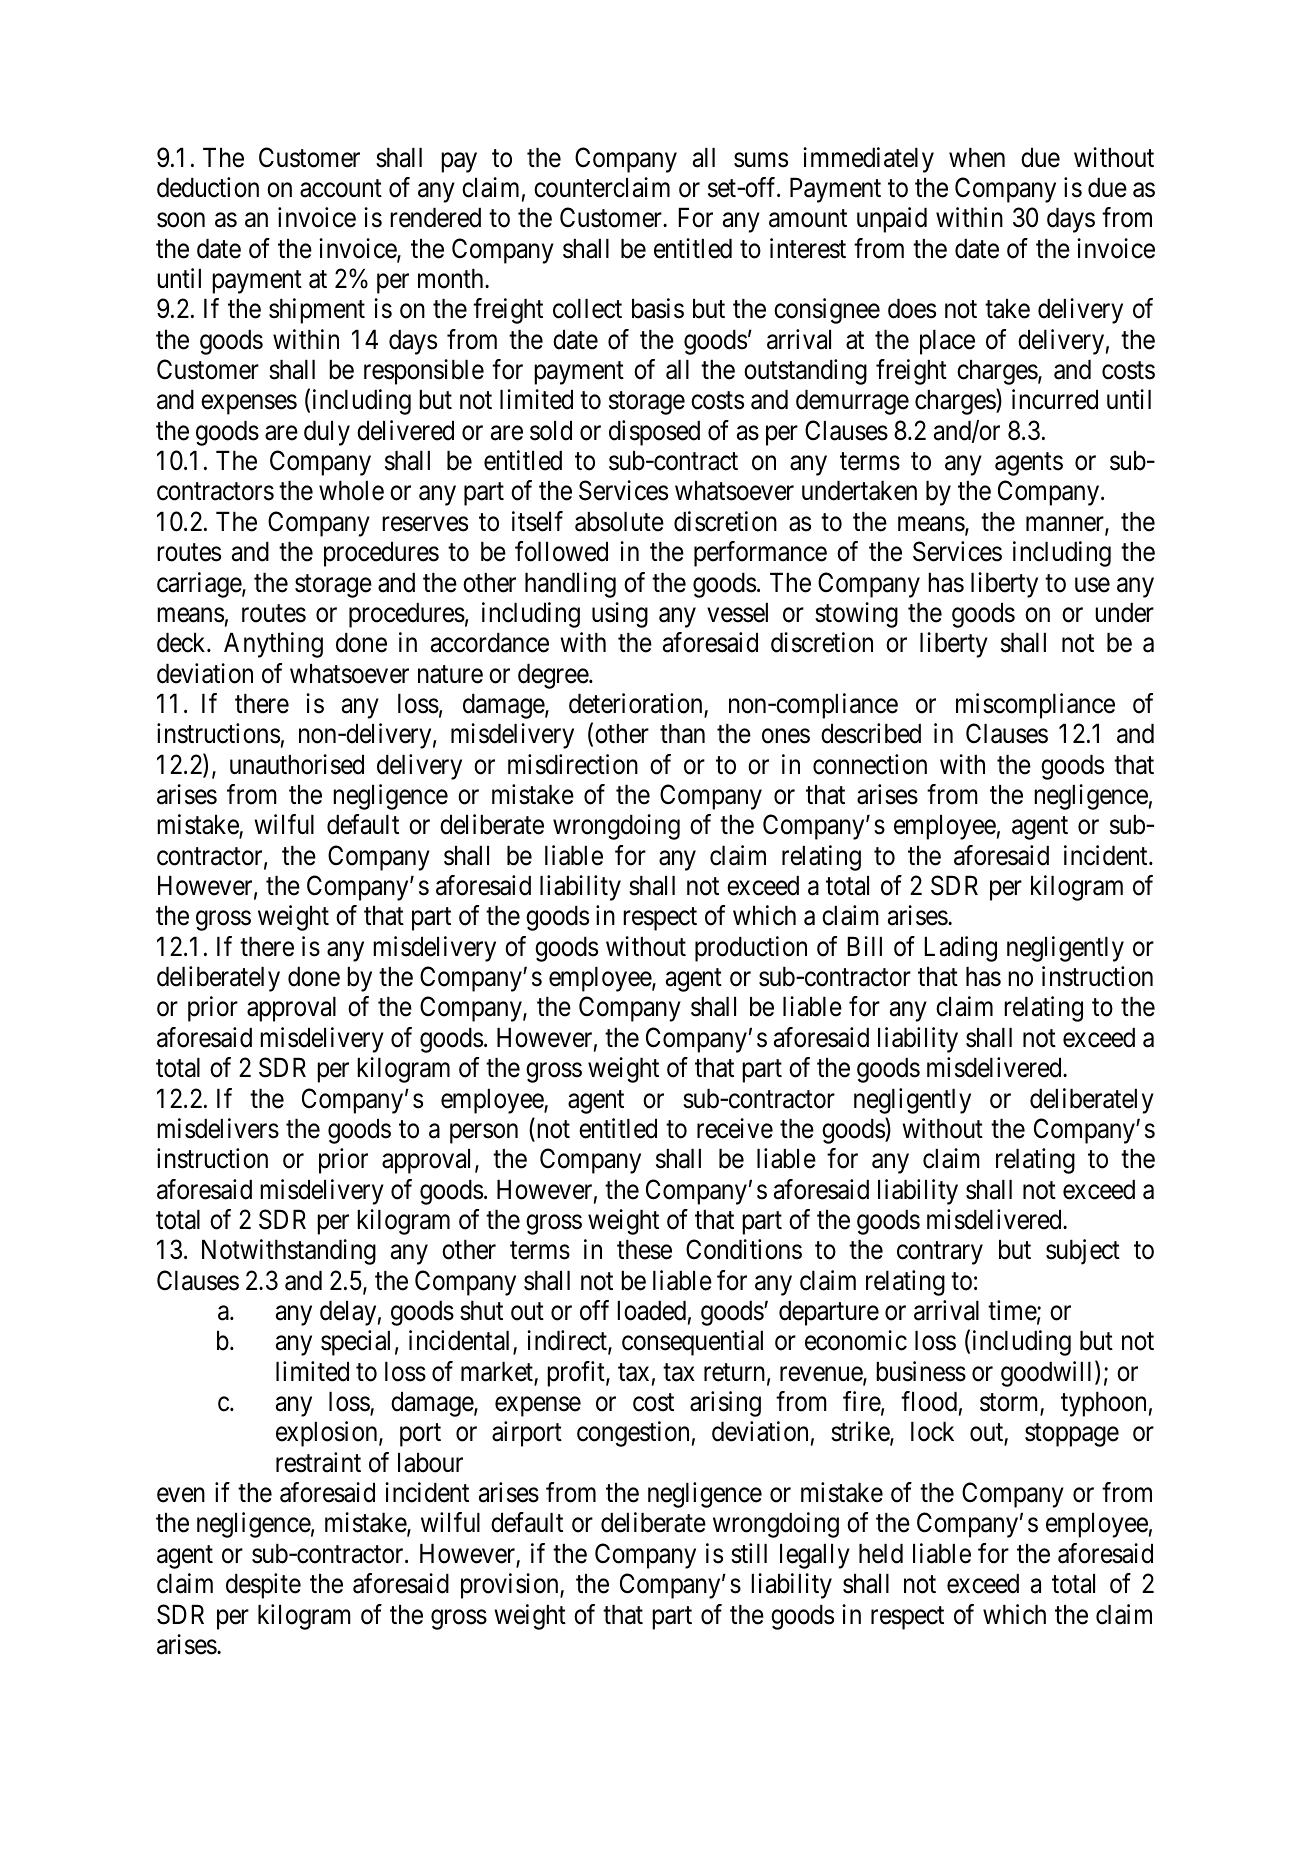 Image resolution: width=1309 pixels, height=1852 pixels. What do you see at coordinates (940, 1253) in the image?
I see `contrary` at bounding box center [940, 1253].
